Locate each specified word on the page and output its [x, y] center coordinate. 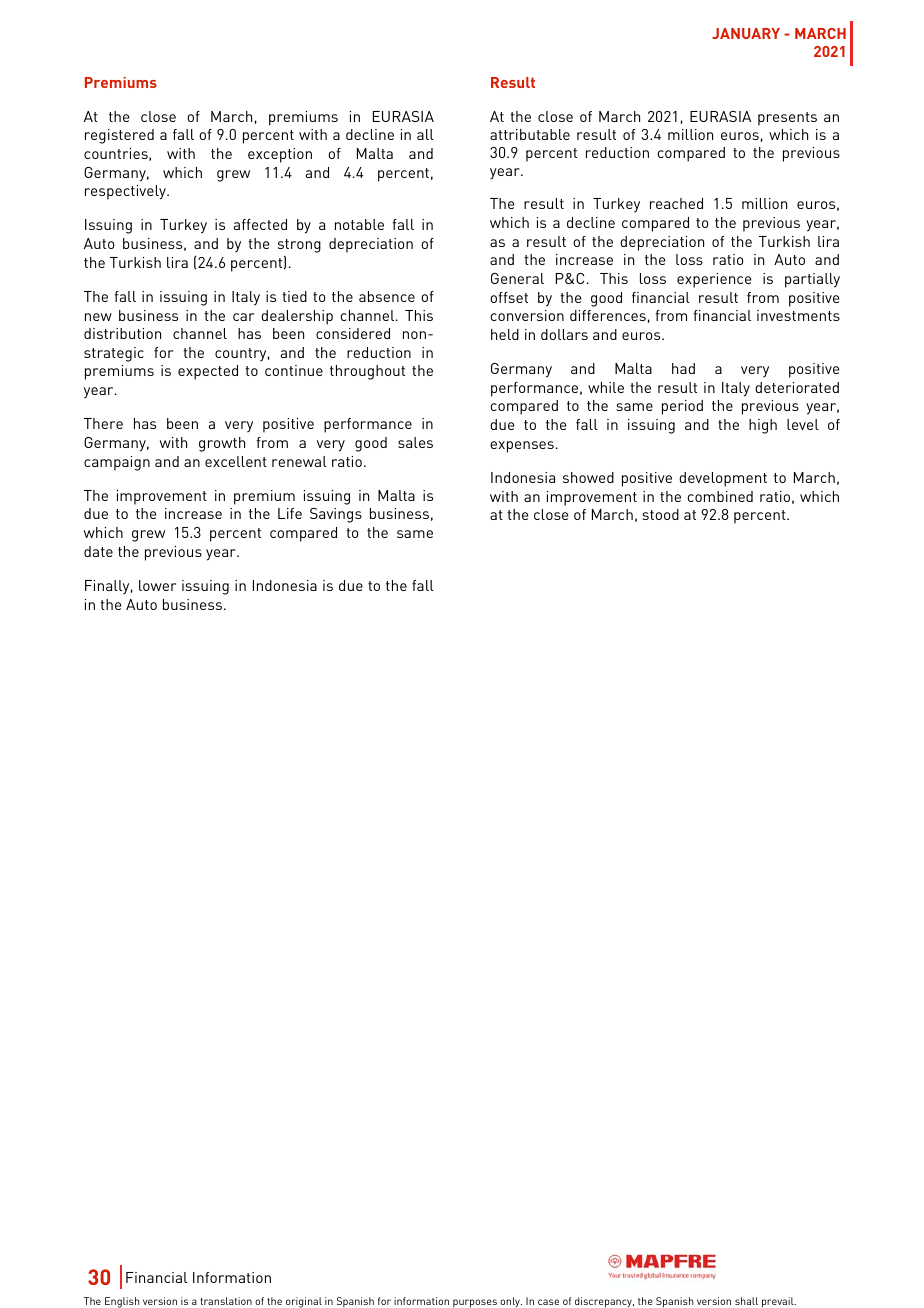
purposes [475, 1303]
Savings [336, 515]
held [505, 334]
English [122, 1302]
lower [157, 585]
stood [661, 514]
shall [746, 1301]
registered [119, 136]
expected [208, 372]
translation [226, 1301]
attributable [530, 134]
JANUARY [746, 33]
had [683, 368]
